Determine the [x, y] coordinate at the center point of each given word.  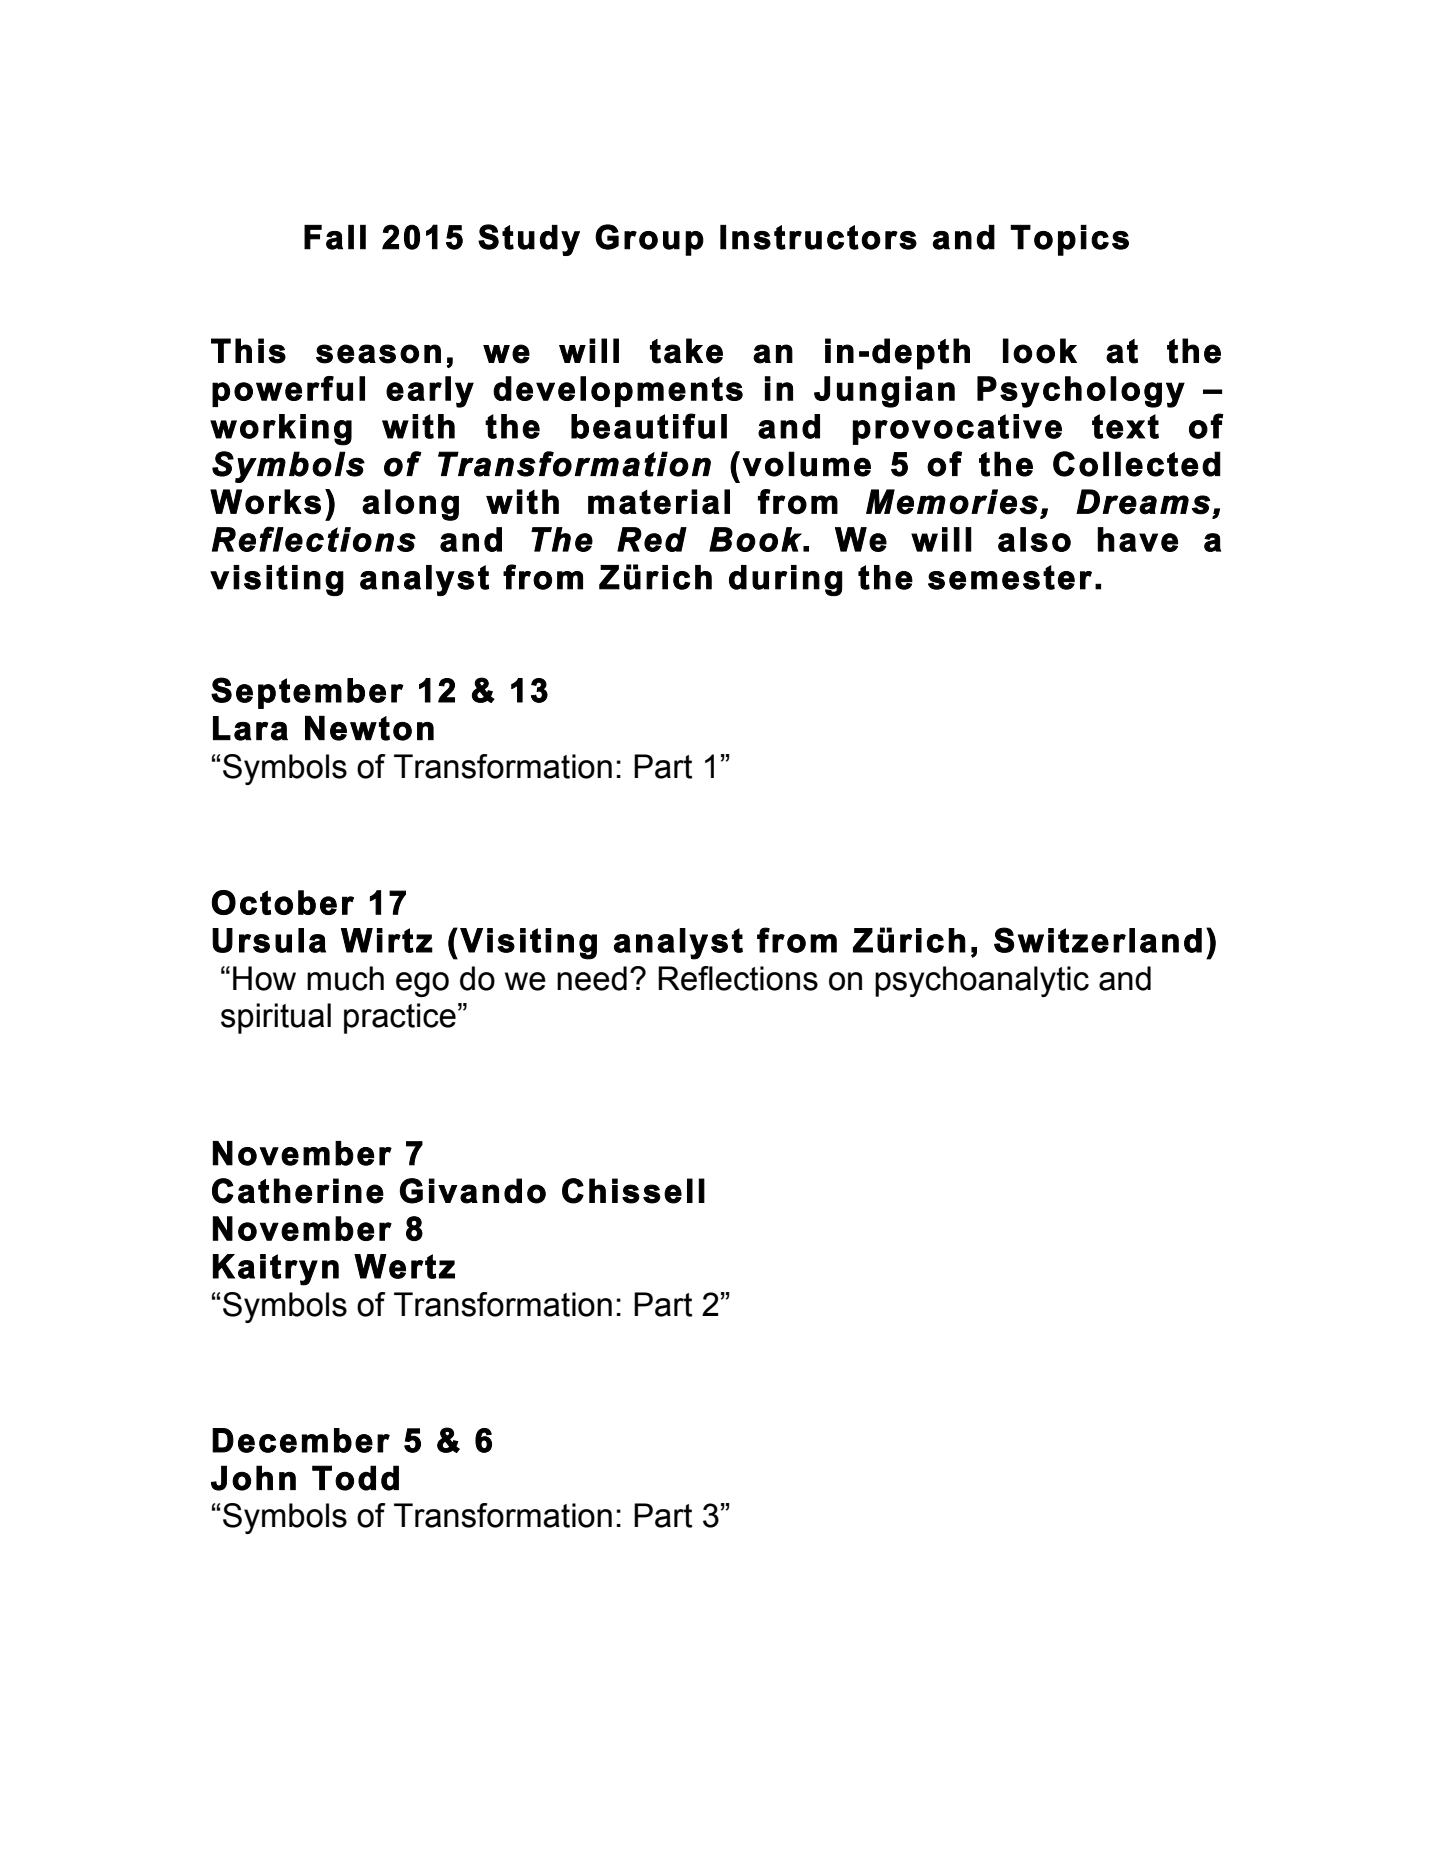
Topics [1069, 240]
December [301, 1440]
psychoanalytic [982, 981]
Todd [355, 1478]
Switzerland [1098, 940]
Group [649, 240]
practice [400, 1018]
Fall [335, 237]
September [307, 693]
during [786, 580]
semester [1010, 577]
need [592, 978]
